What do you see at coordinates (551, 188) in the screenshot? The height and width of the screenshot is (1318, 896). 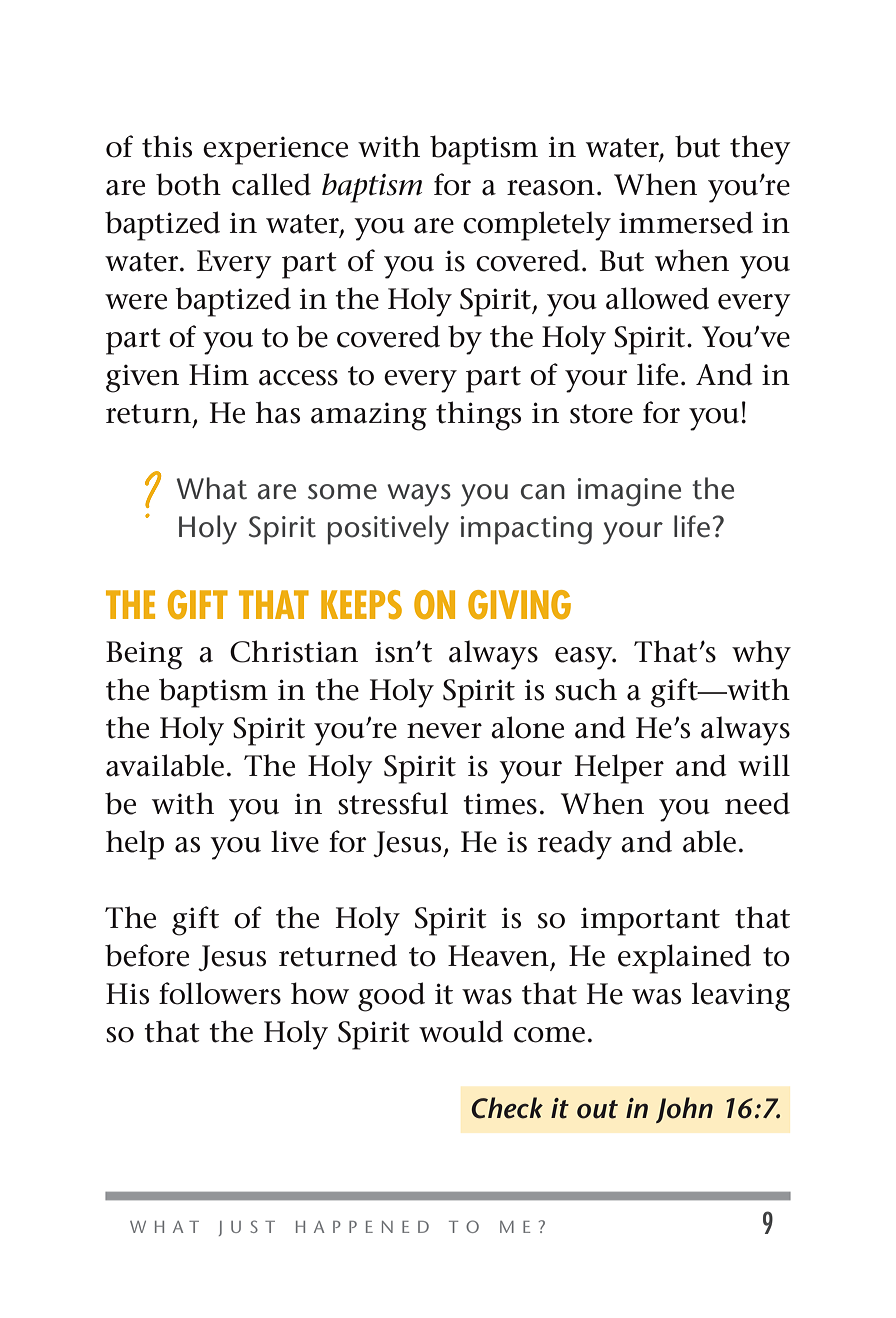 I see `reason` at bounding box center [551, 188].
